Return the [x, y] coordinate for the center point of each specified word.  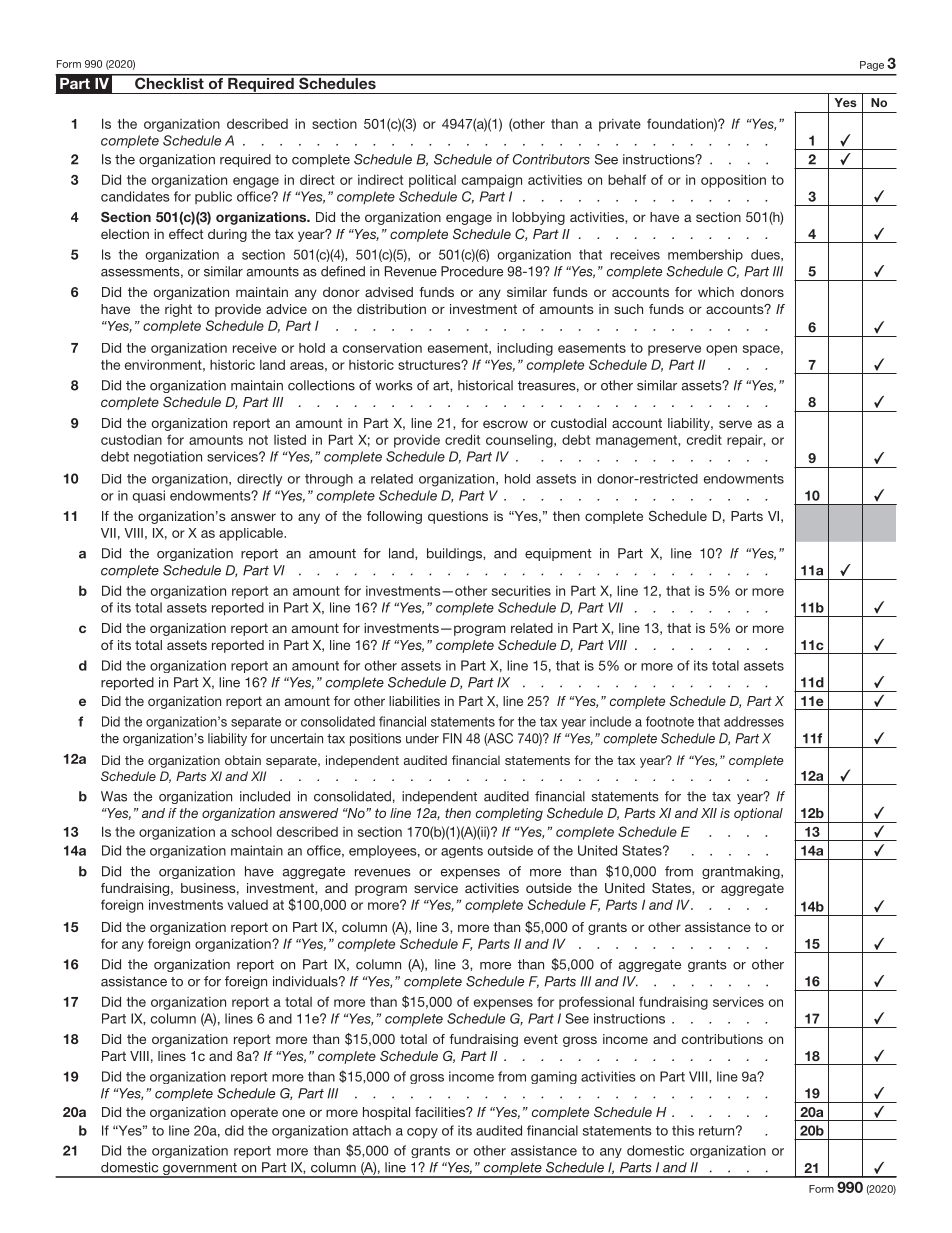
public [213, 197]
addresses [754, 721]
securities [521, 590]
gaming [554, 1077]
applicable [252, 534]
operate [254, 1113]
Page [872, 66]
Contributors [551, 159]
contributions [722, 1039]
